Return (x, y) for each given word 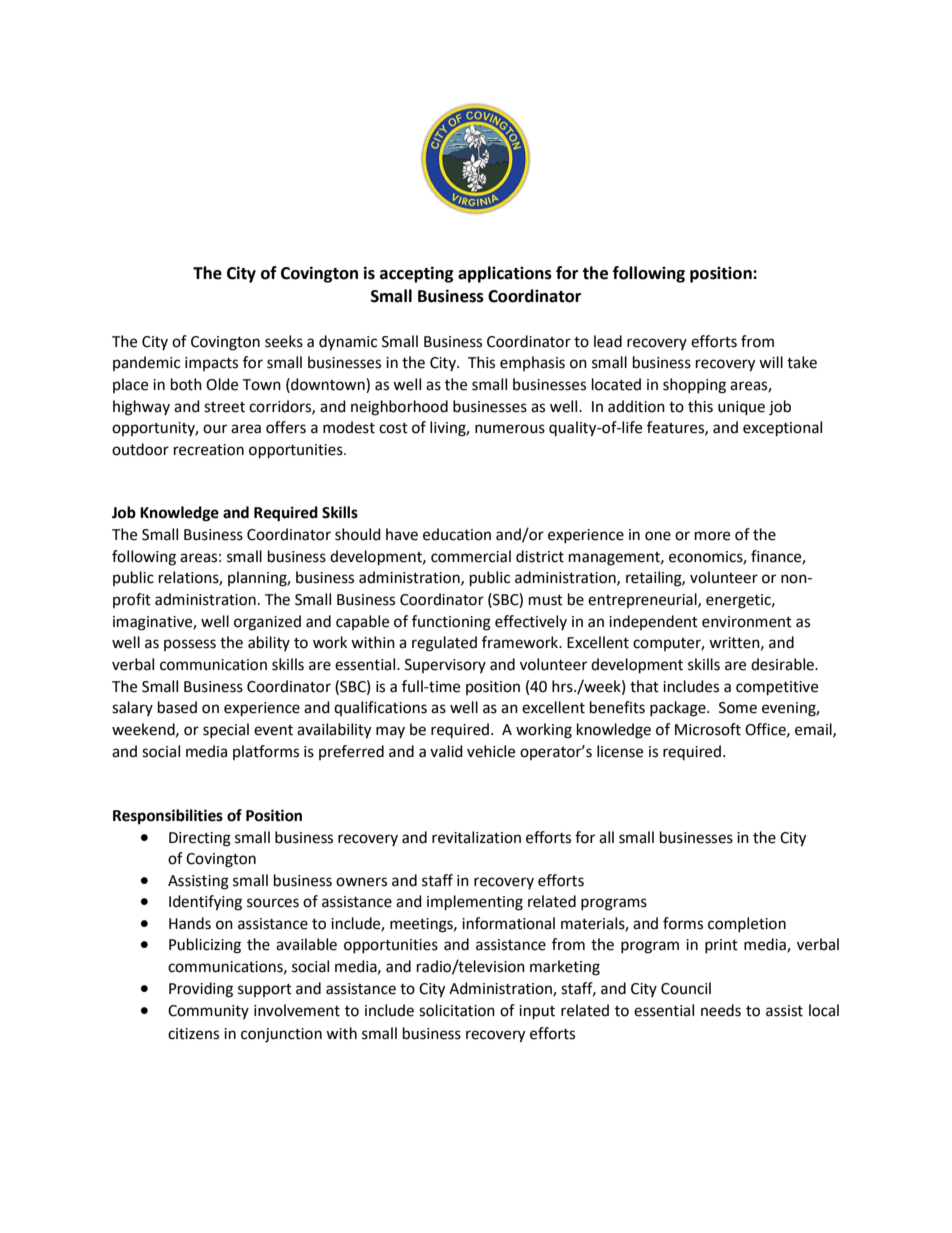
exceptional (782, 429)
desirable (783, 664)
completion (747, 924)
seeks (284, 341)
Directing (200, 839)
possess (190, 645)
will (771, 362)
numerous (510, 429)
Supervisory (445, 666)
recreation (209, 450)
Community (208, 1012)
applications (505, 274)
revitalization (476, 837)
